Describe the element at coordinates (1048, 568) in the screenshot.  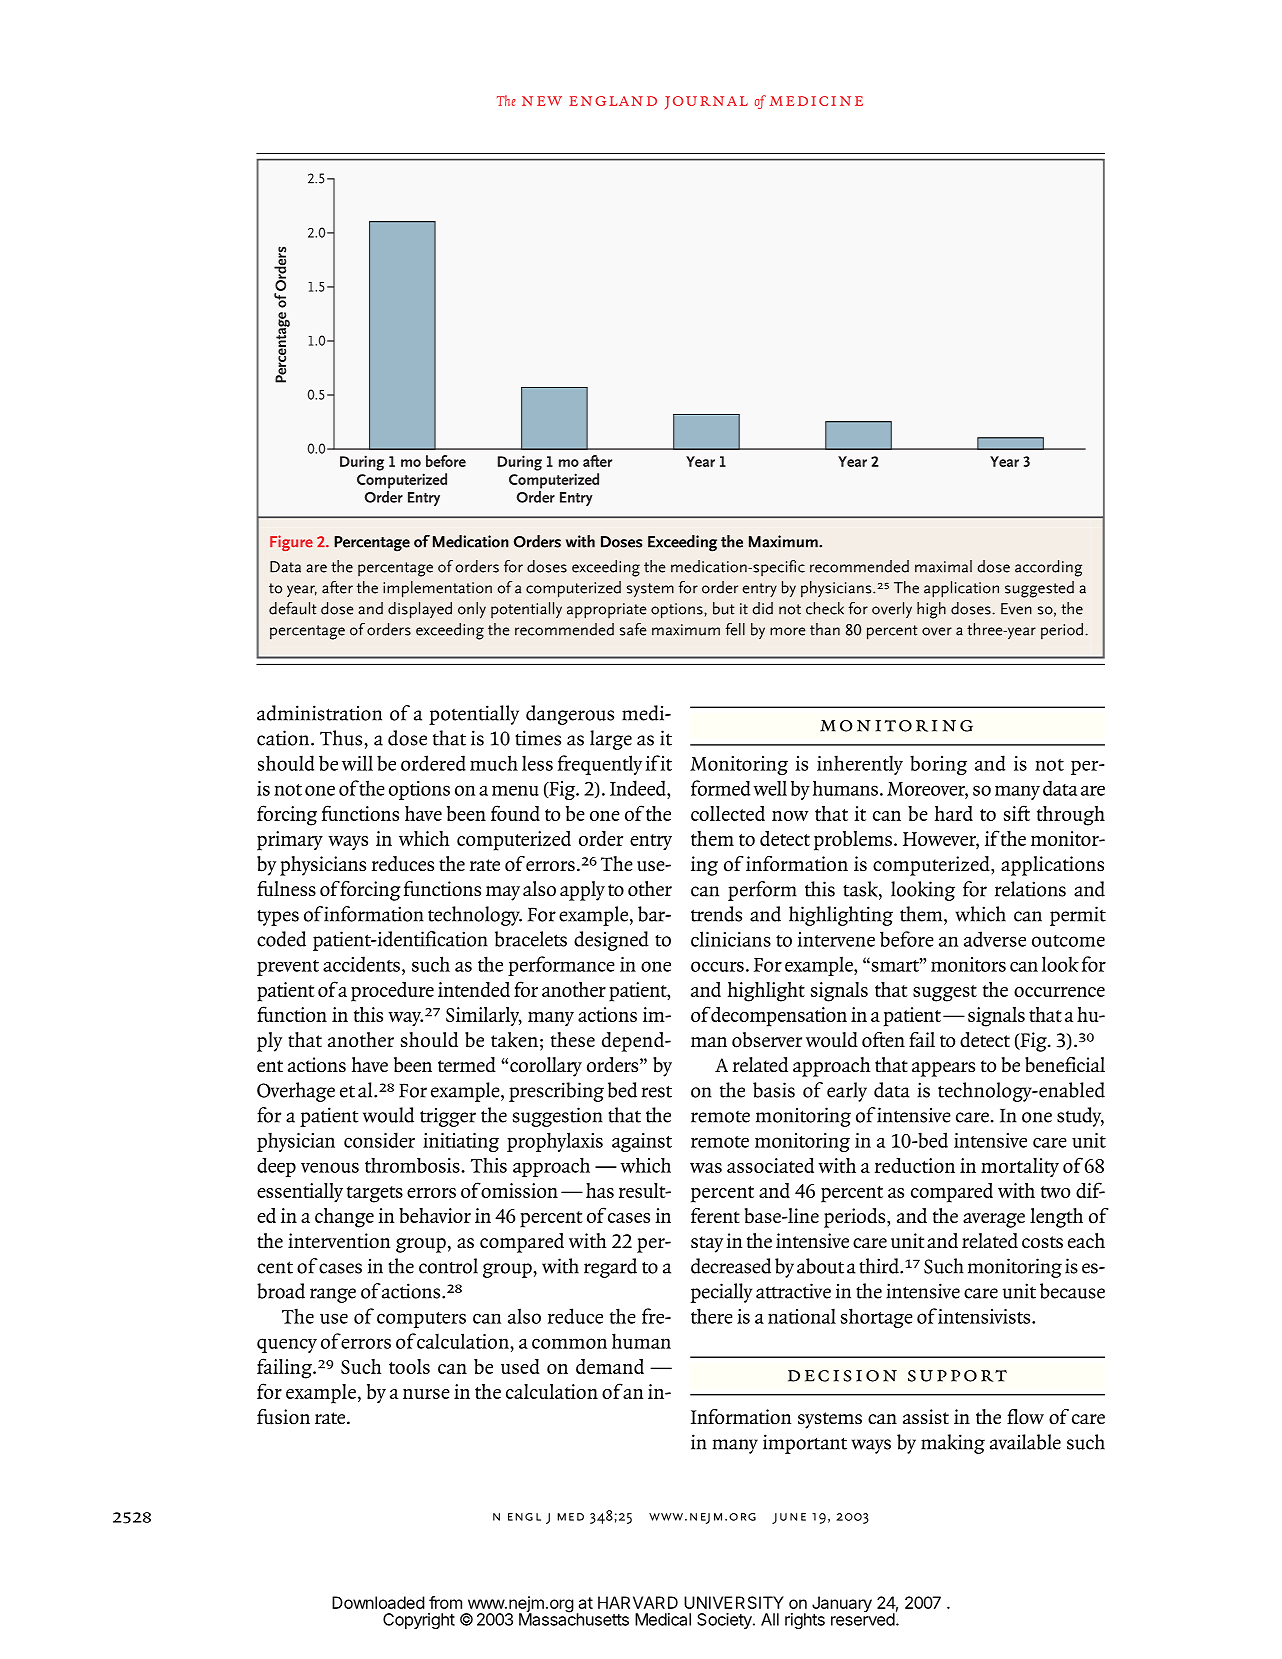
I see `according` at that location.
